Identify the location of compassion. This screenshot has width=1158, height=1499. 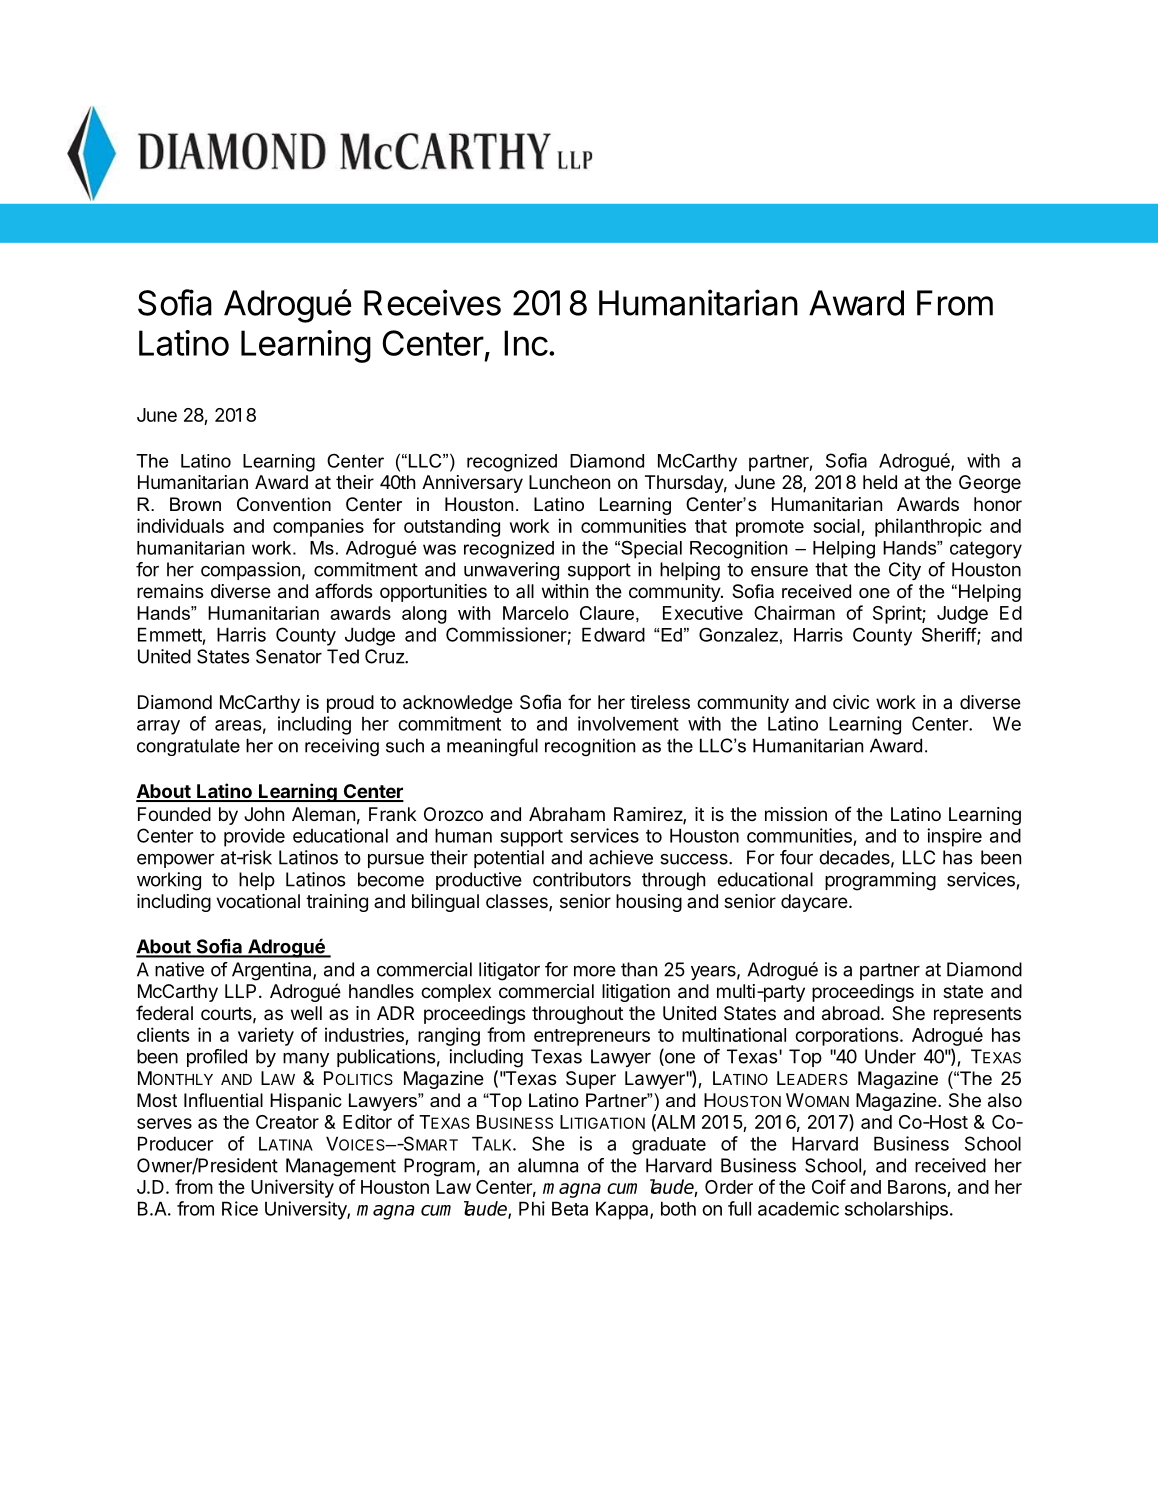
(250, 571).
